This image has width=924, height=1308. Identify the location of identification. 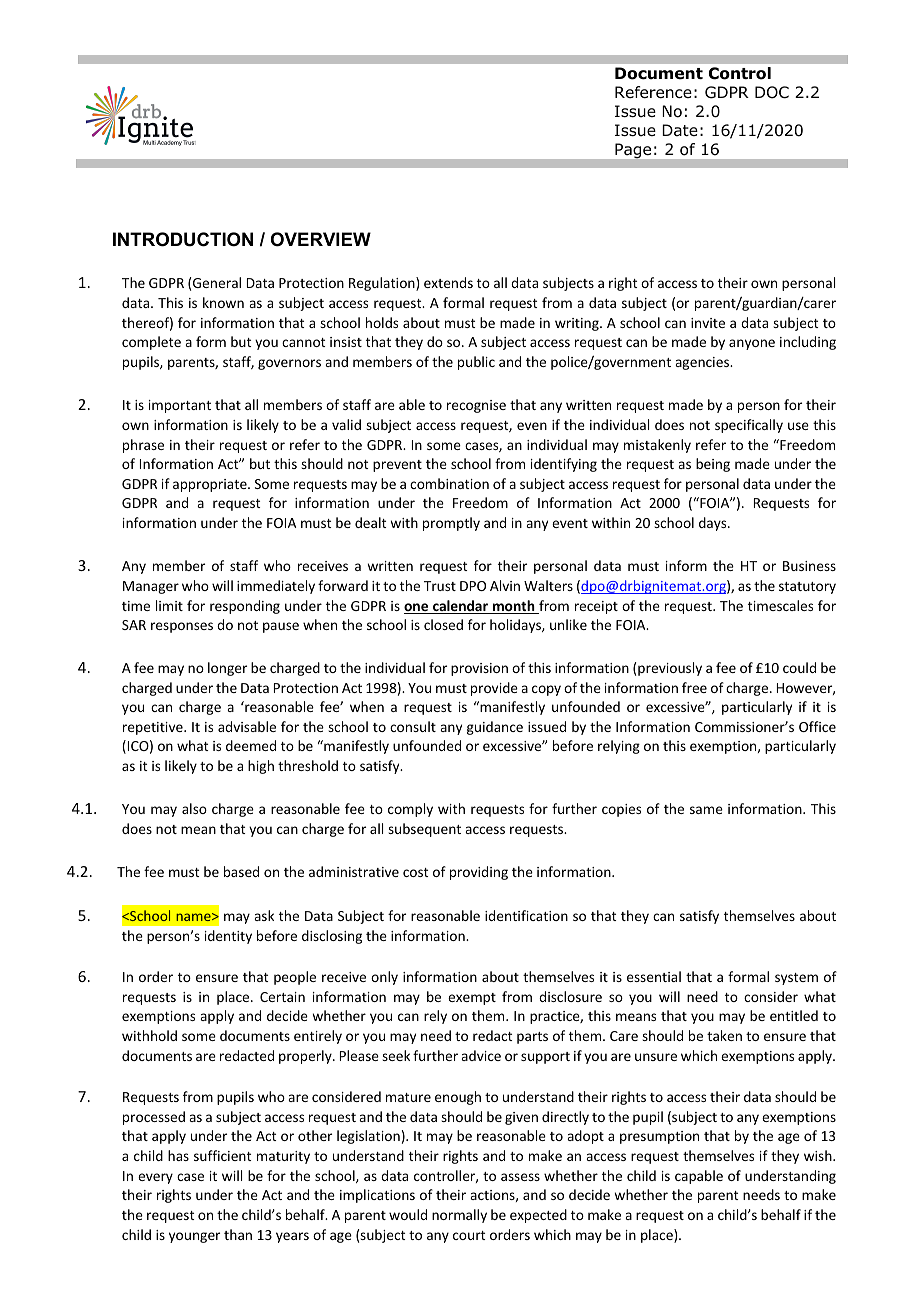
(526, 915).
